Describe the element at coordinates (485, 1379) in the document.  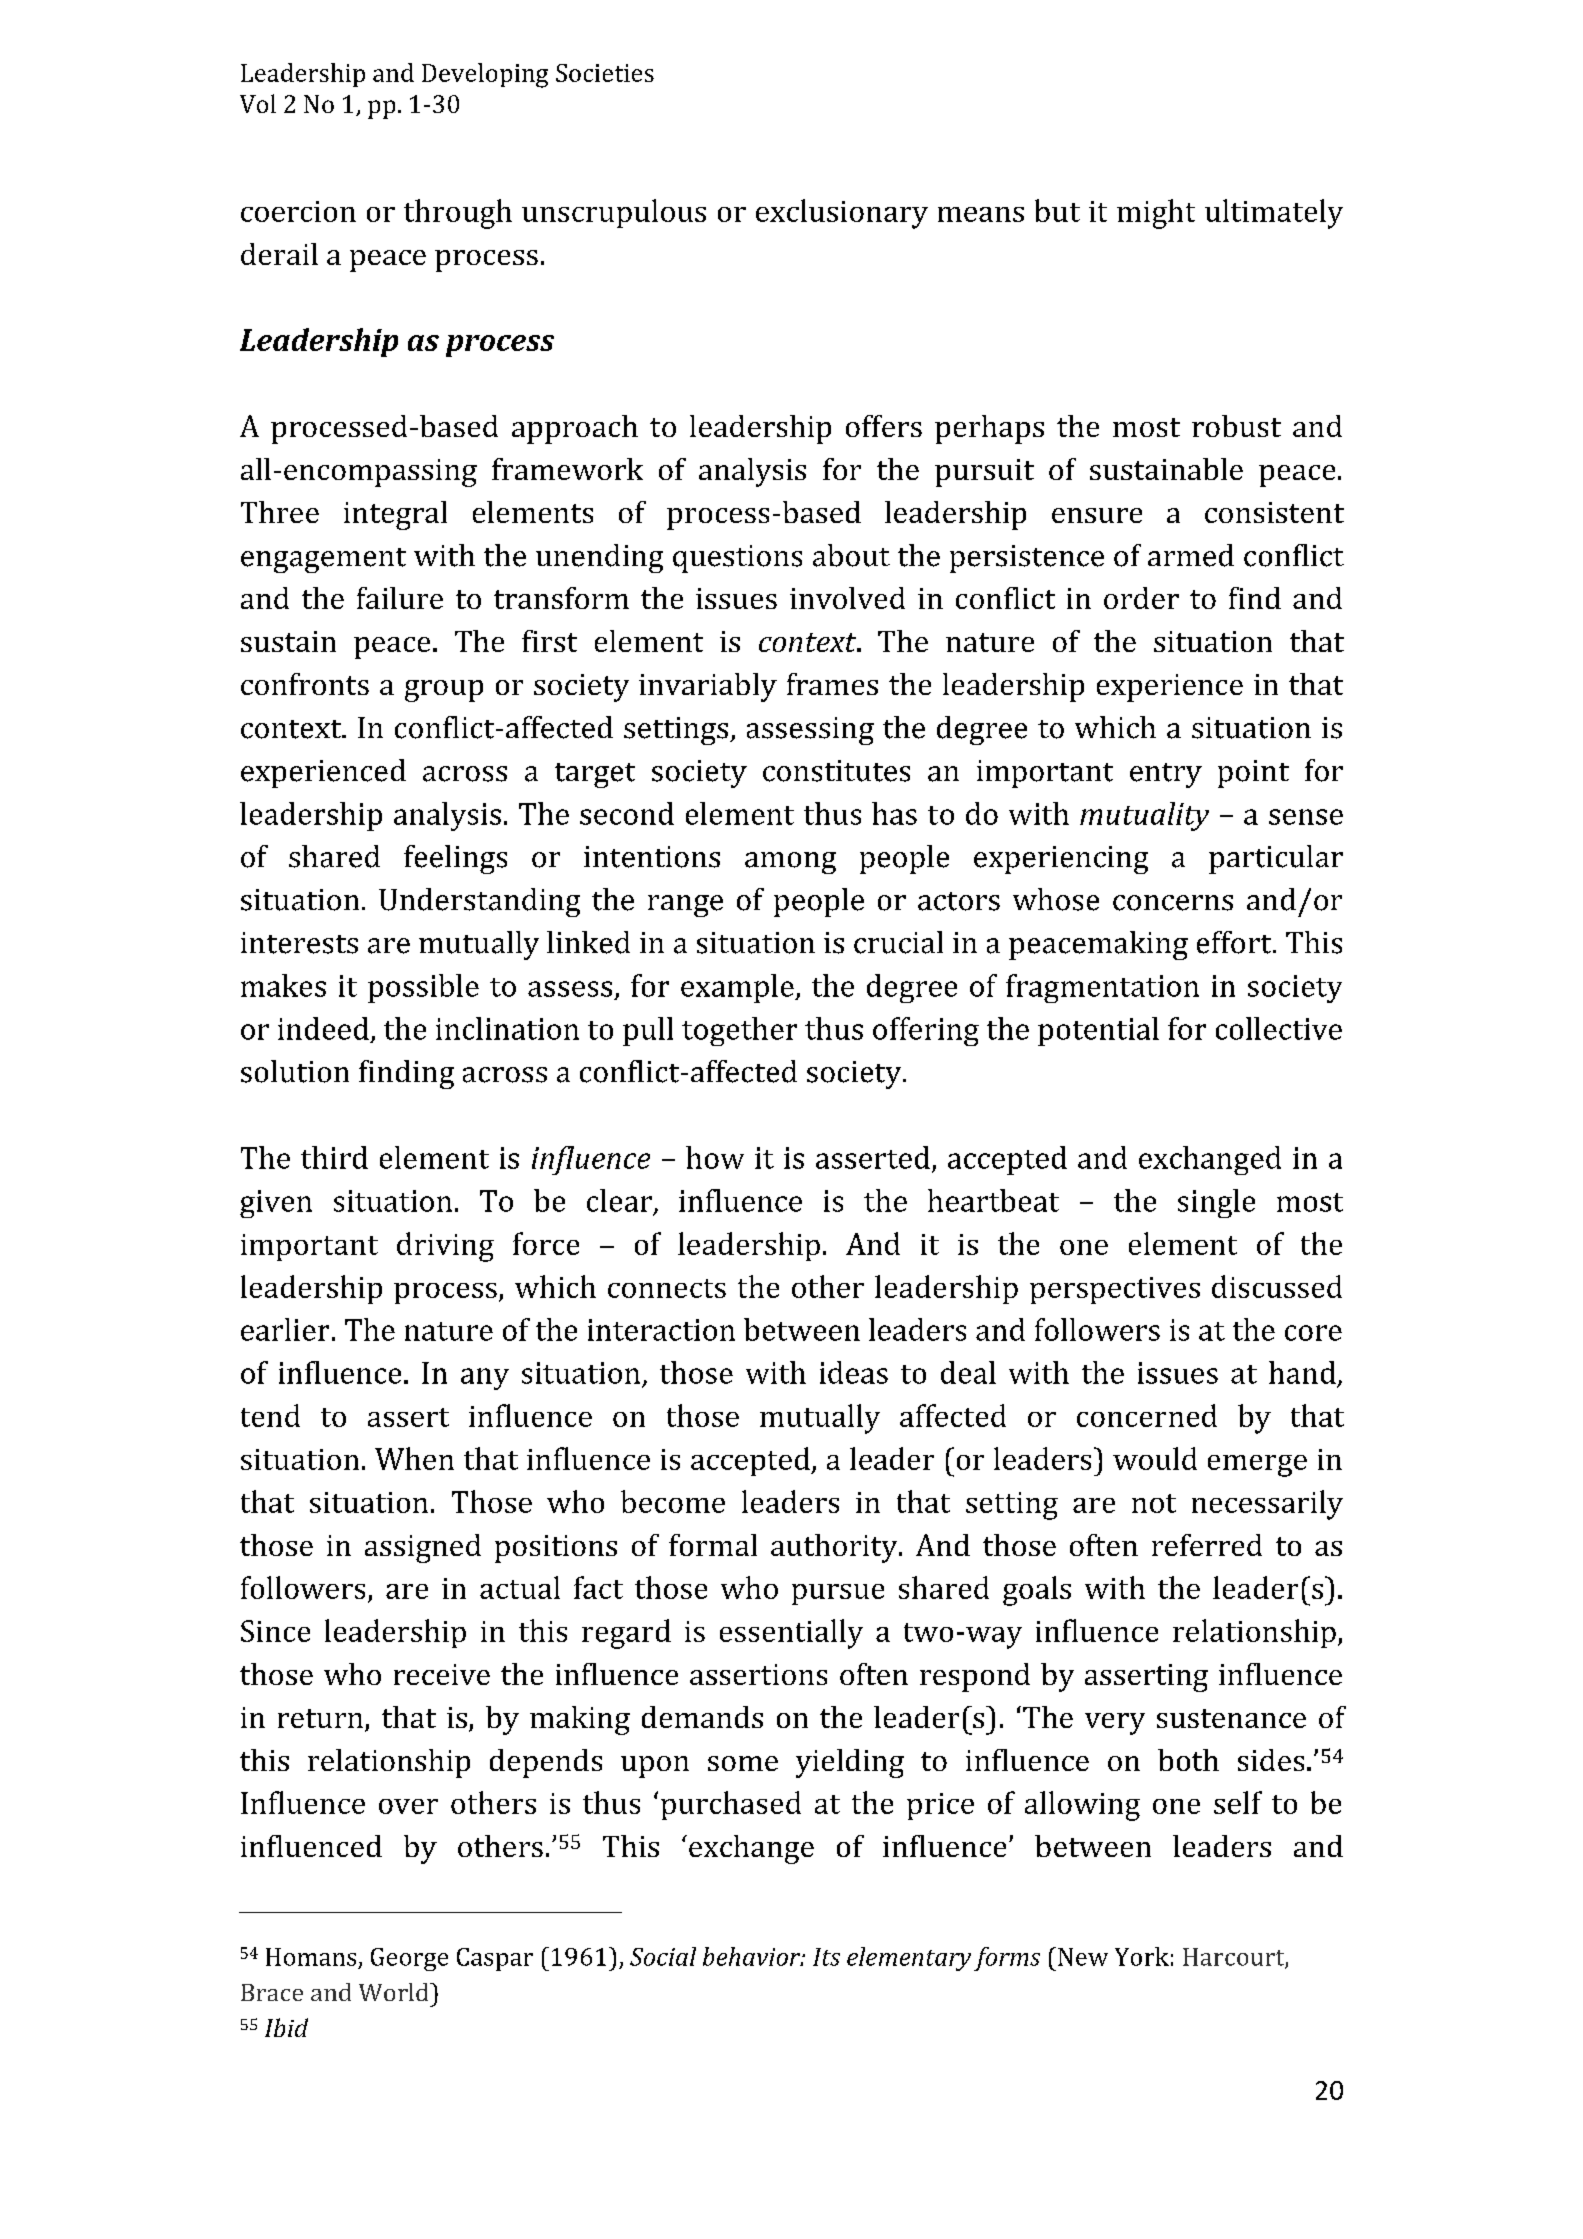
I see `any` at that location.
